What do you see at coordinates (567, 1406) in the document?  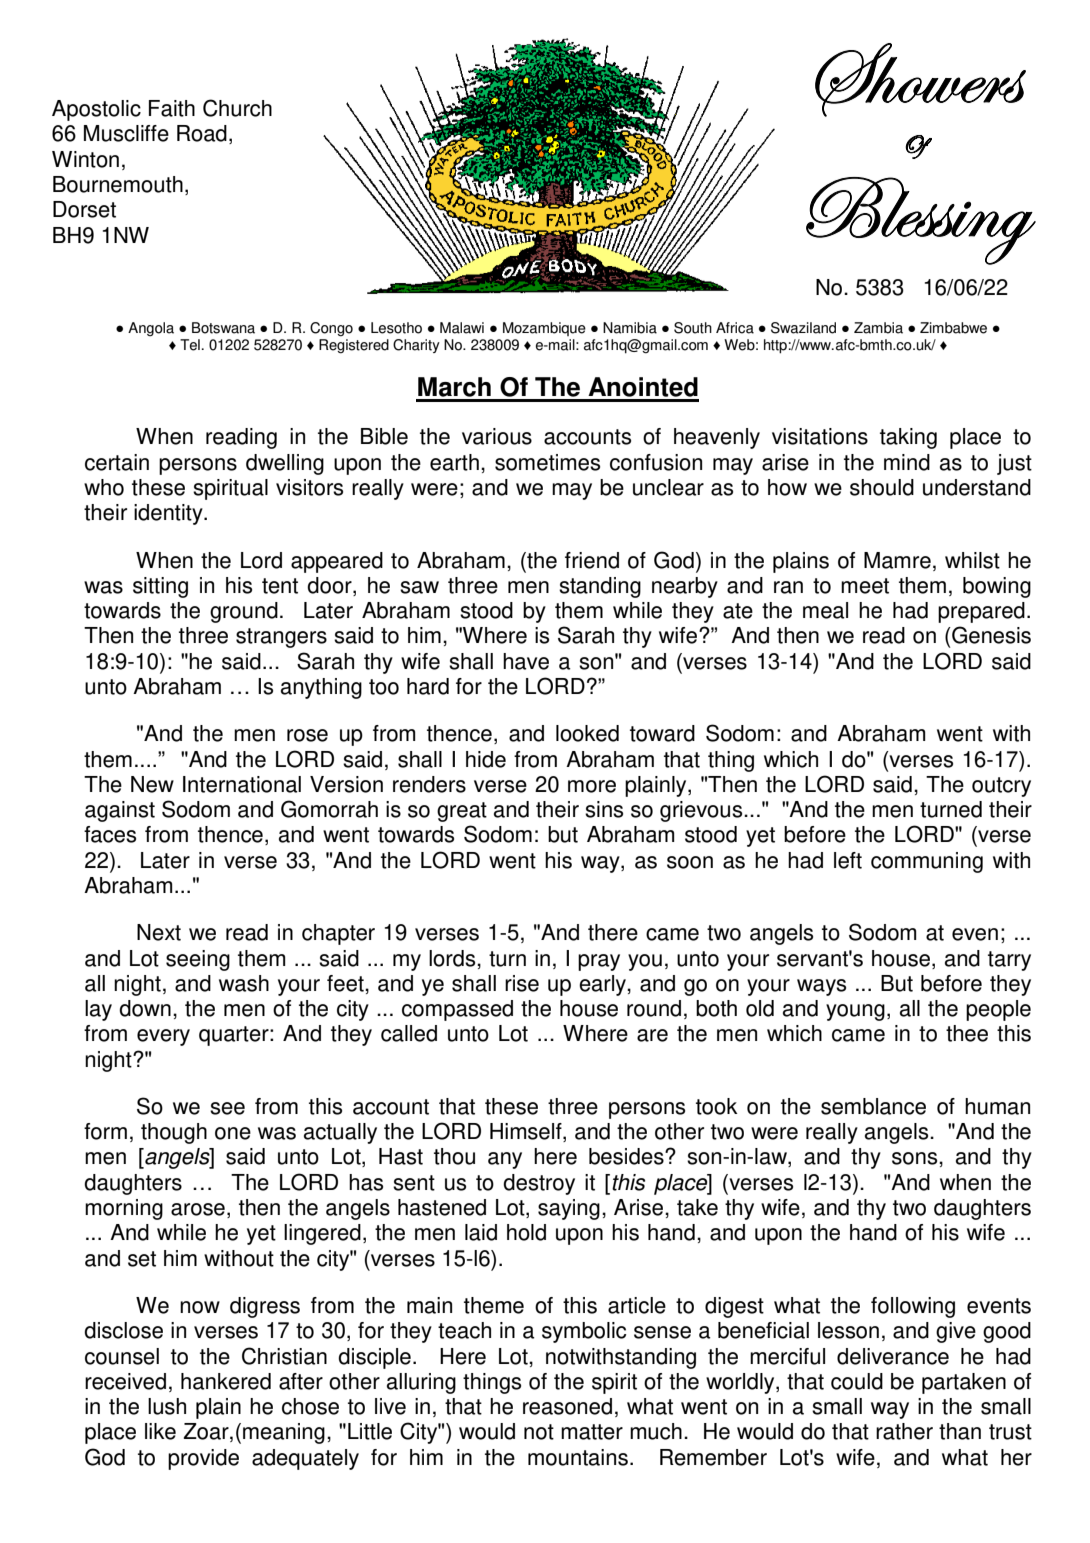 I see `reasoned` at bounding box center [567, 1406].
